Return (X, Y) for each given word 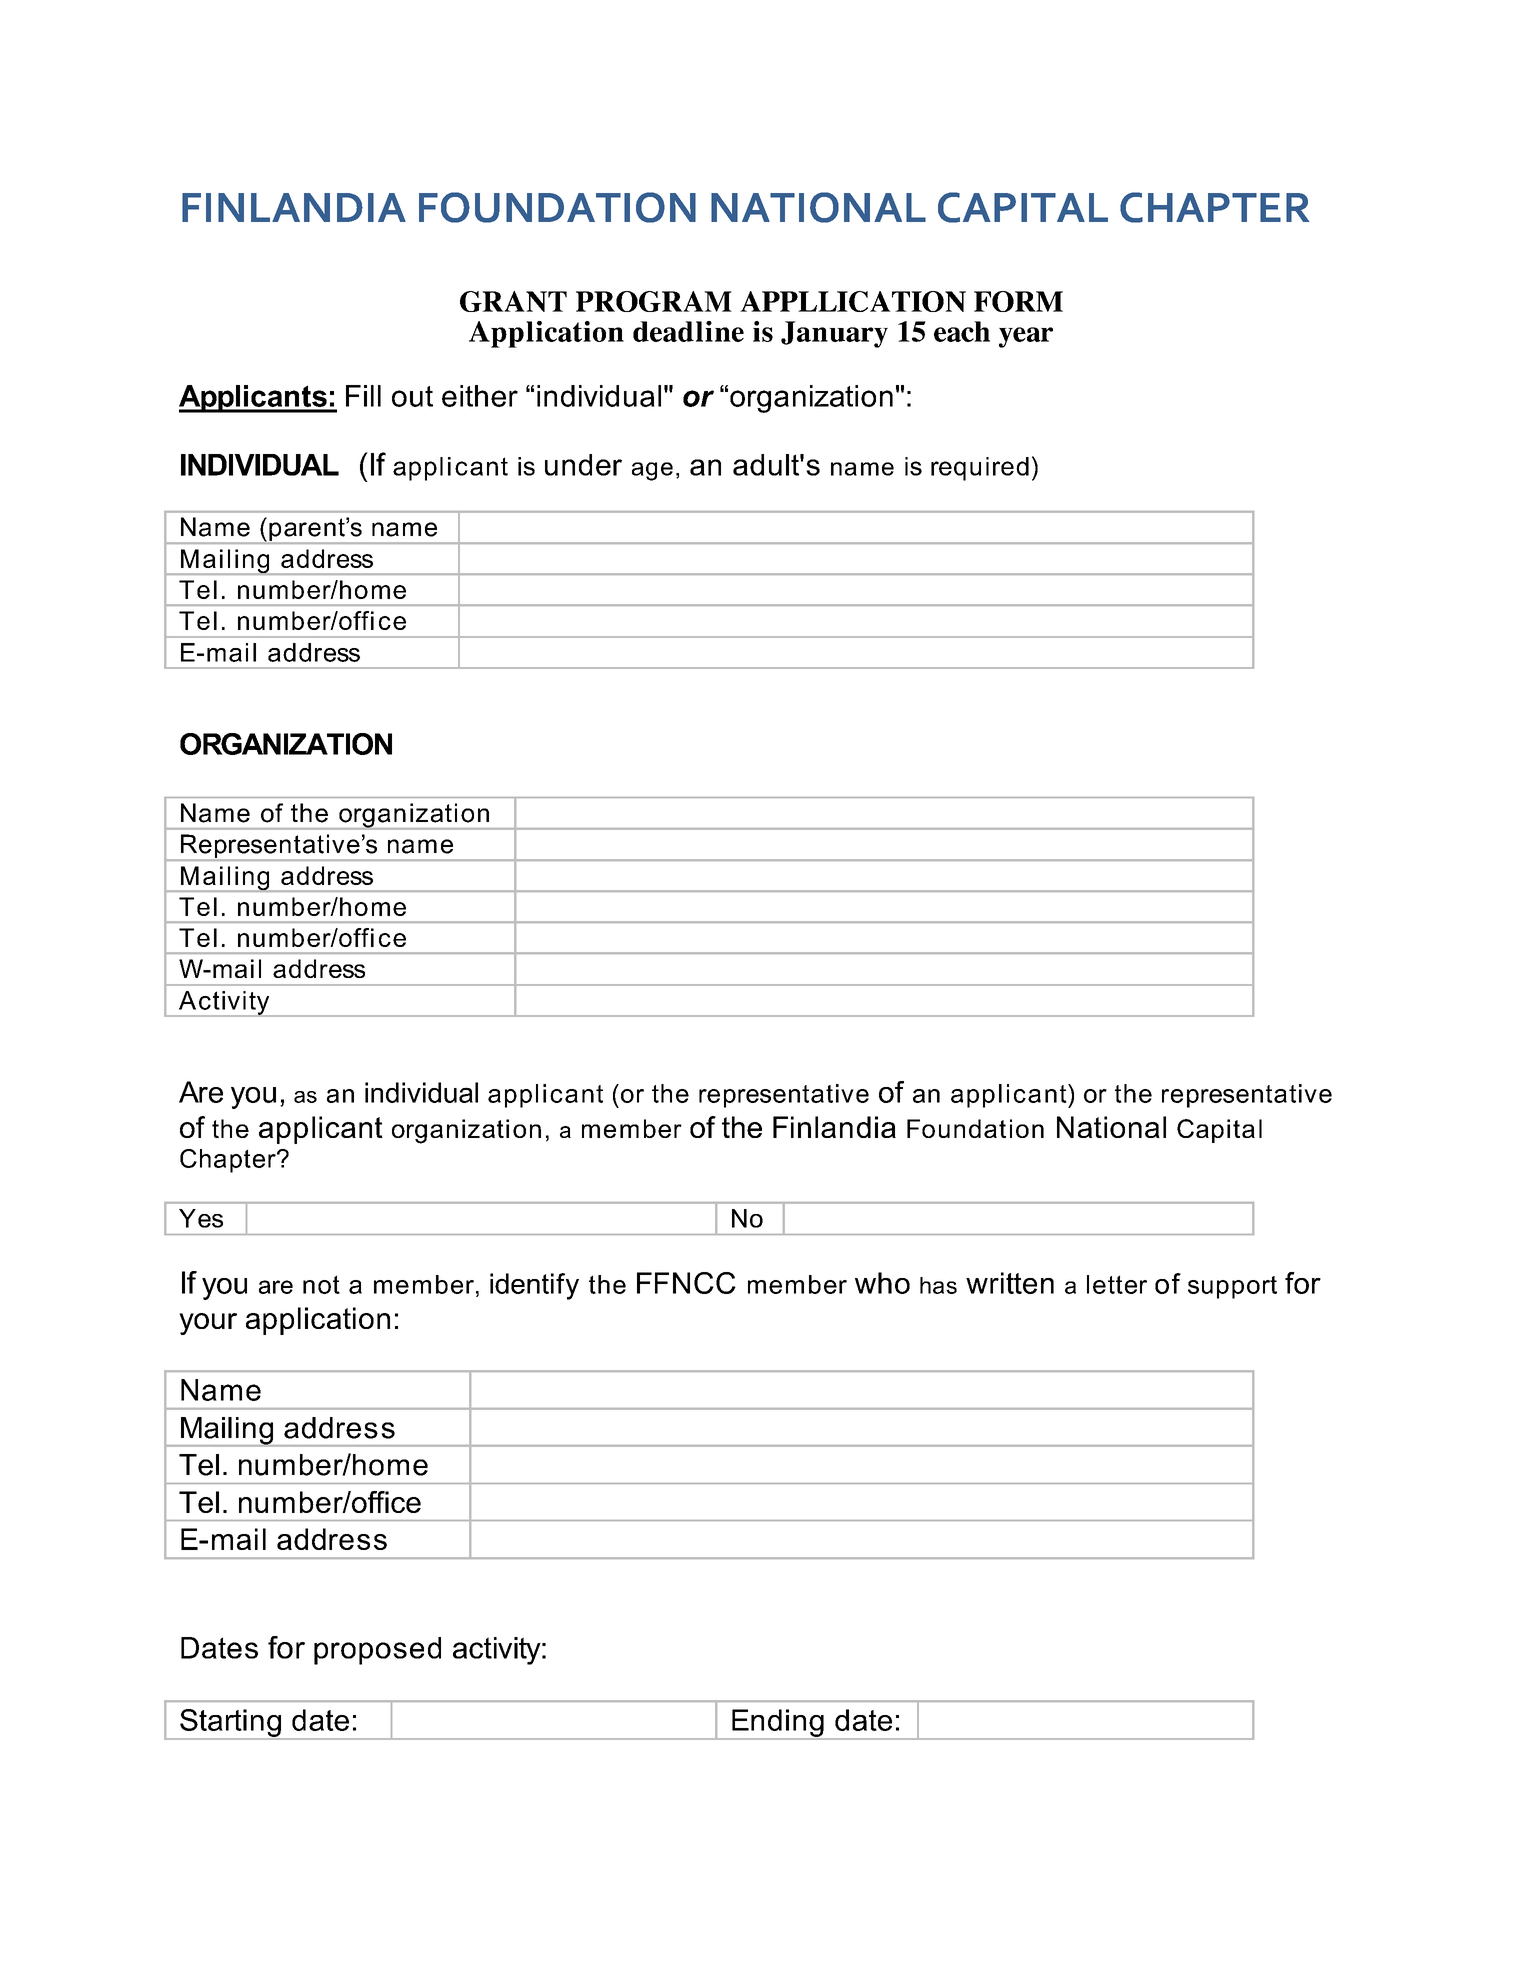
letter (1117, 1284)
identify (534, 1286)
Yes (201, 1218)
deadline (688, 331)
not (321, 1284)
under (583, 465)
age (652, 471)
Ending (778, 1724)
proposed (377, 1651)
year (1026, 337)
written (1010, 1283)
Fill (363, 396)
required (980, 469)
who (882, 1283)
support (1232, 1287)
